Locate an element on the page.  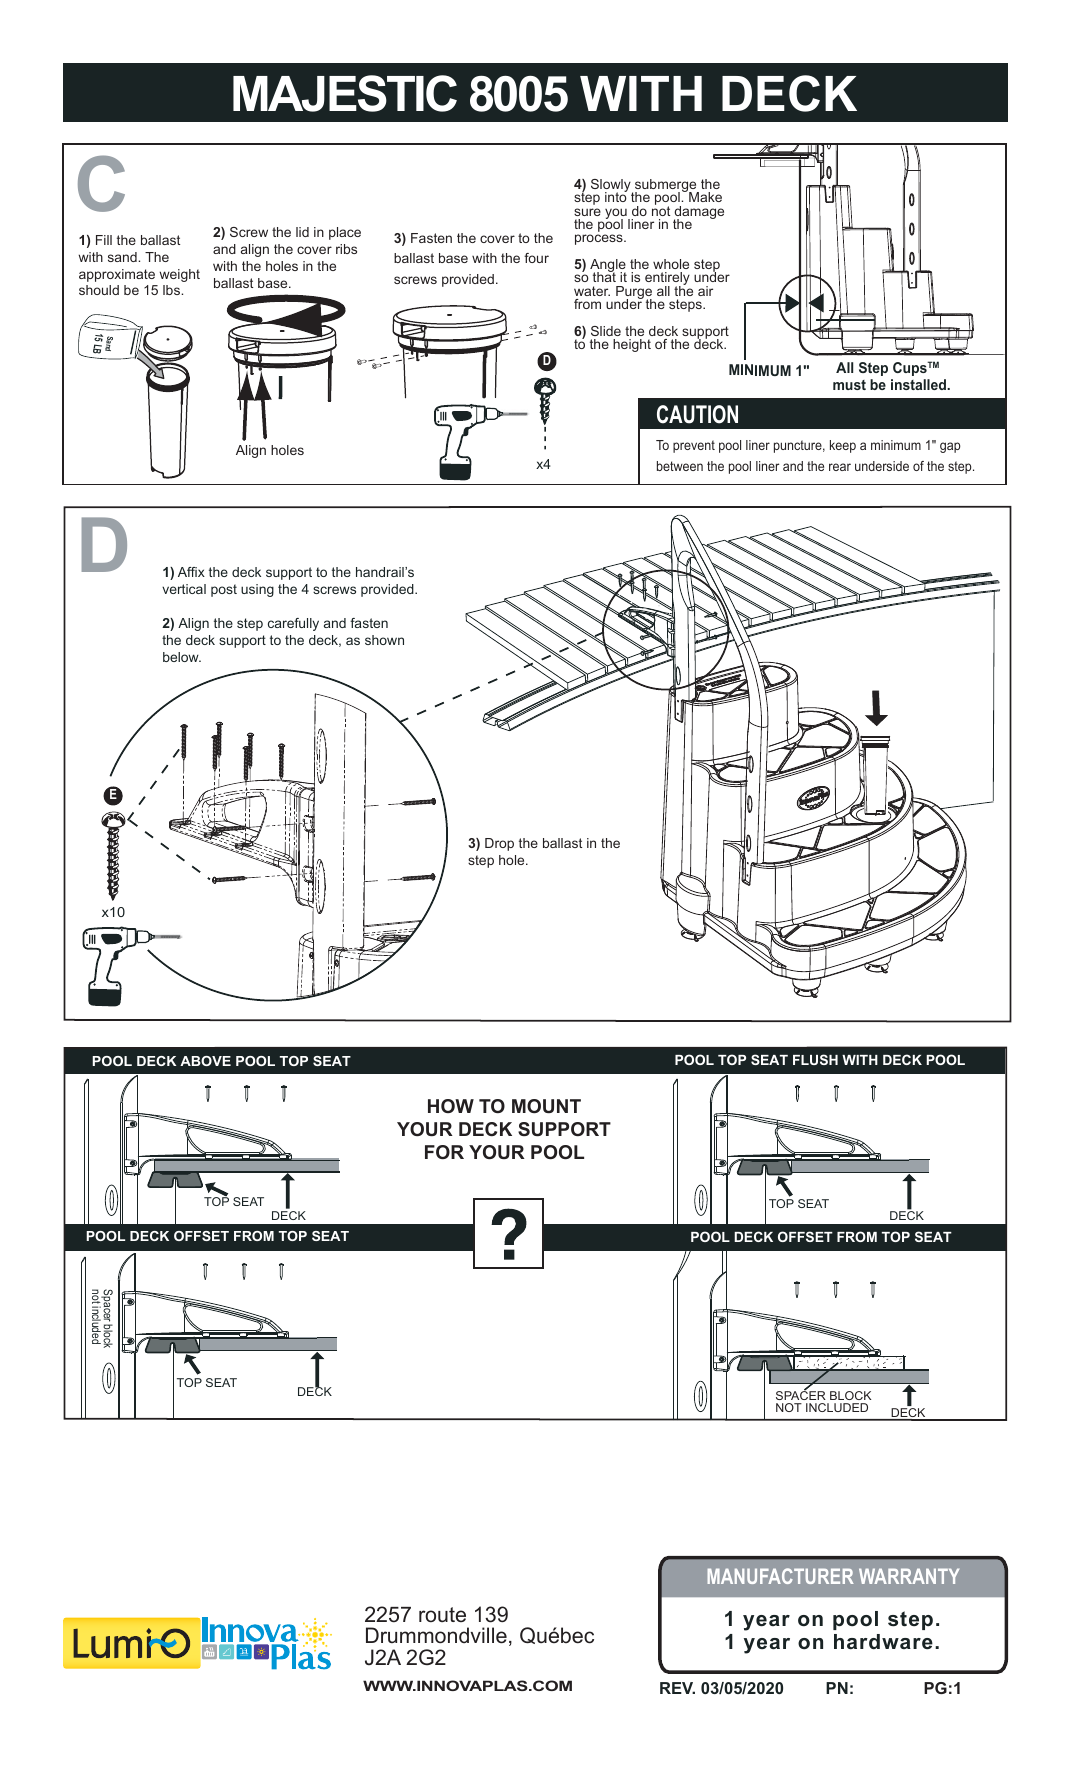
FLUSH is located at coordinates (815, 1059).
